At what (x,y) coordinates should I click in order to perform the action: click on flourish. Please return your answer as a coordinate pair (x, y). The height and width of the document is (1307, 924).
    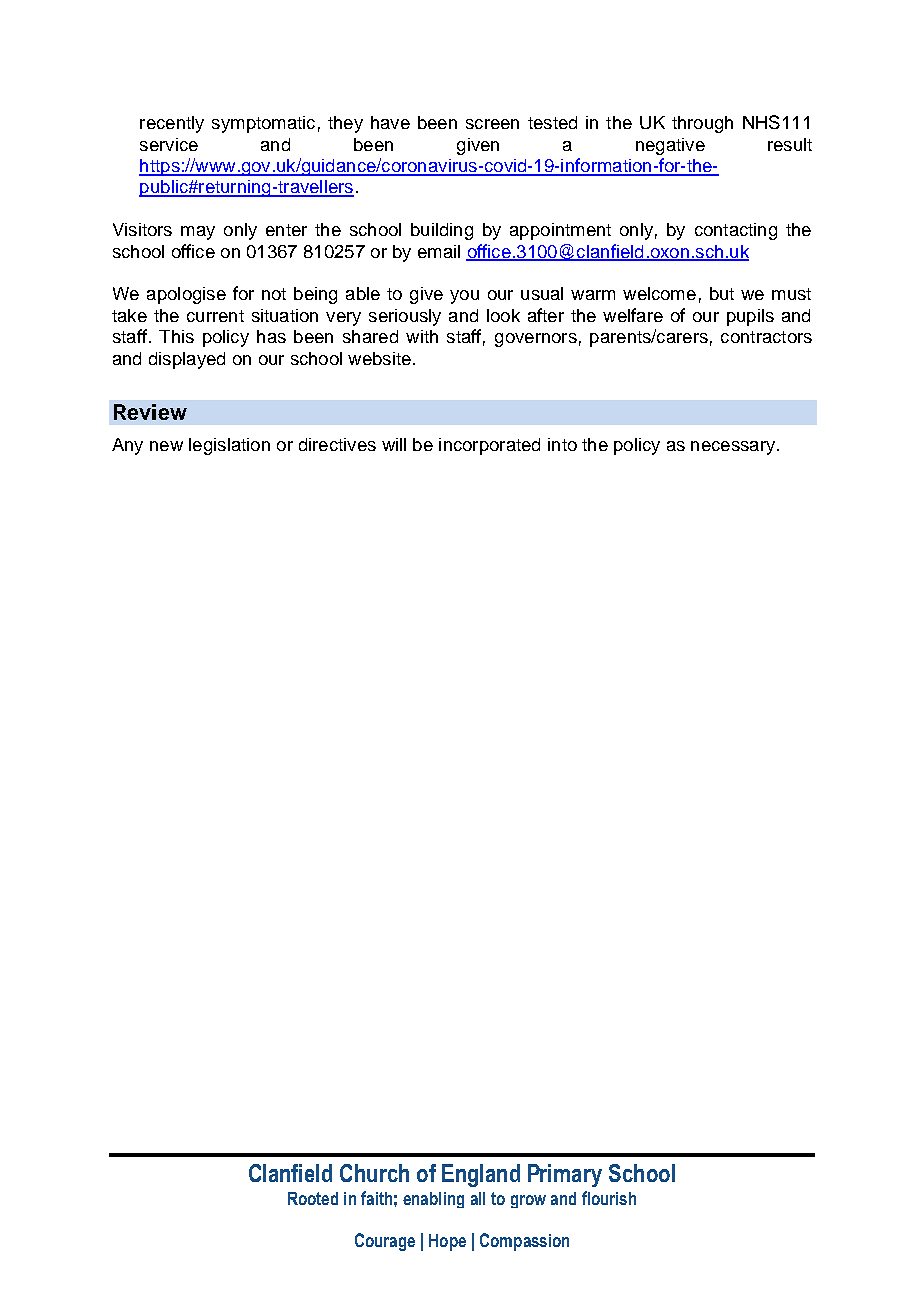
    Looking at the image, I should click on (609, 1198).
